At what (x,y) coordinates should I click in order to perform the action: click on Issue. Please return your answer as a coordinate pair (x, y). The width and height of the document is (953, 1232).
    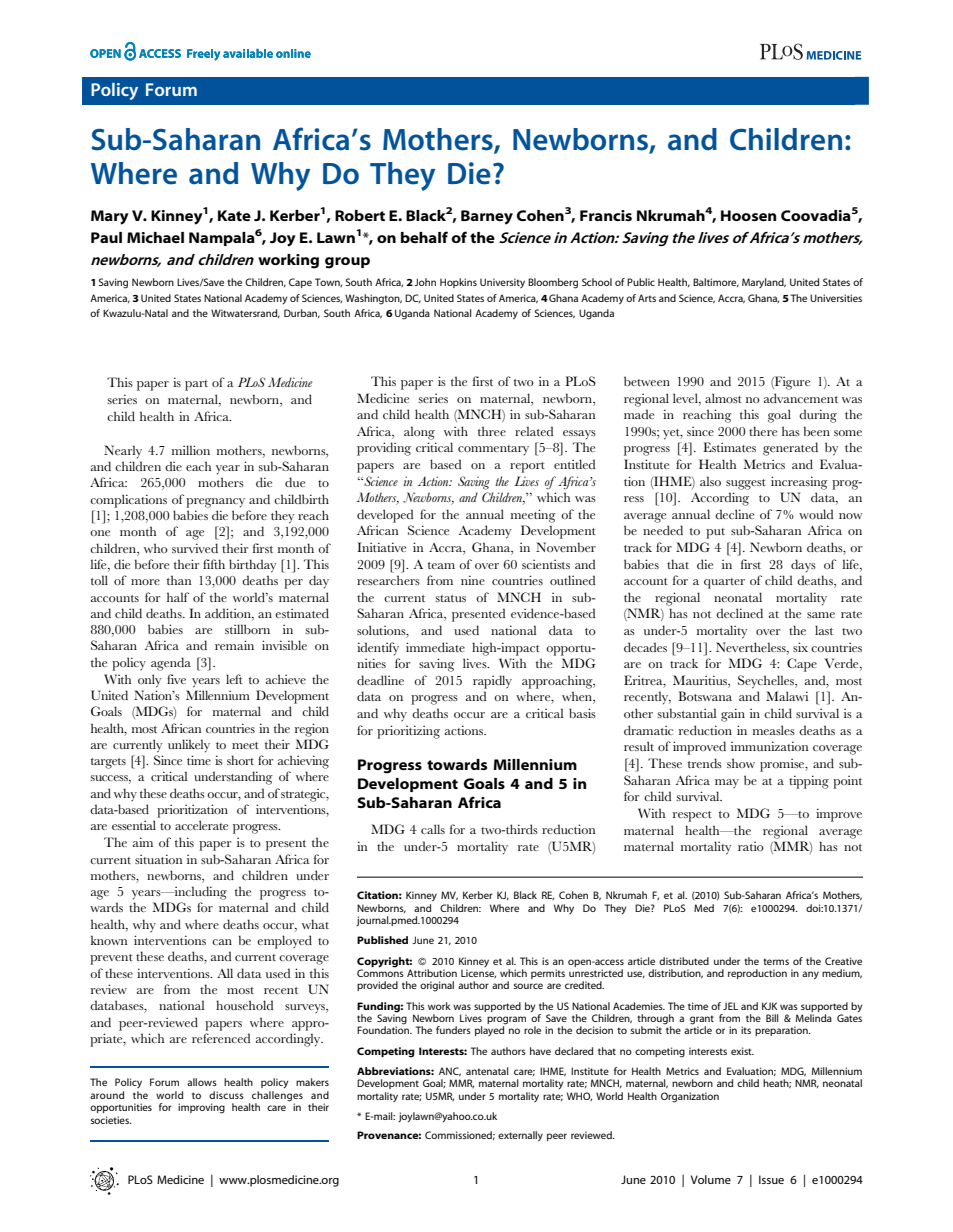
    Looking at the image, I should click on (771, 1179).
